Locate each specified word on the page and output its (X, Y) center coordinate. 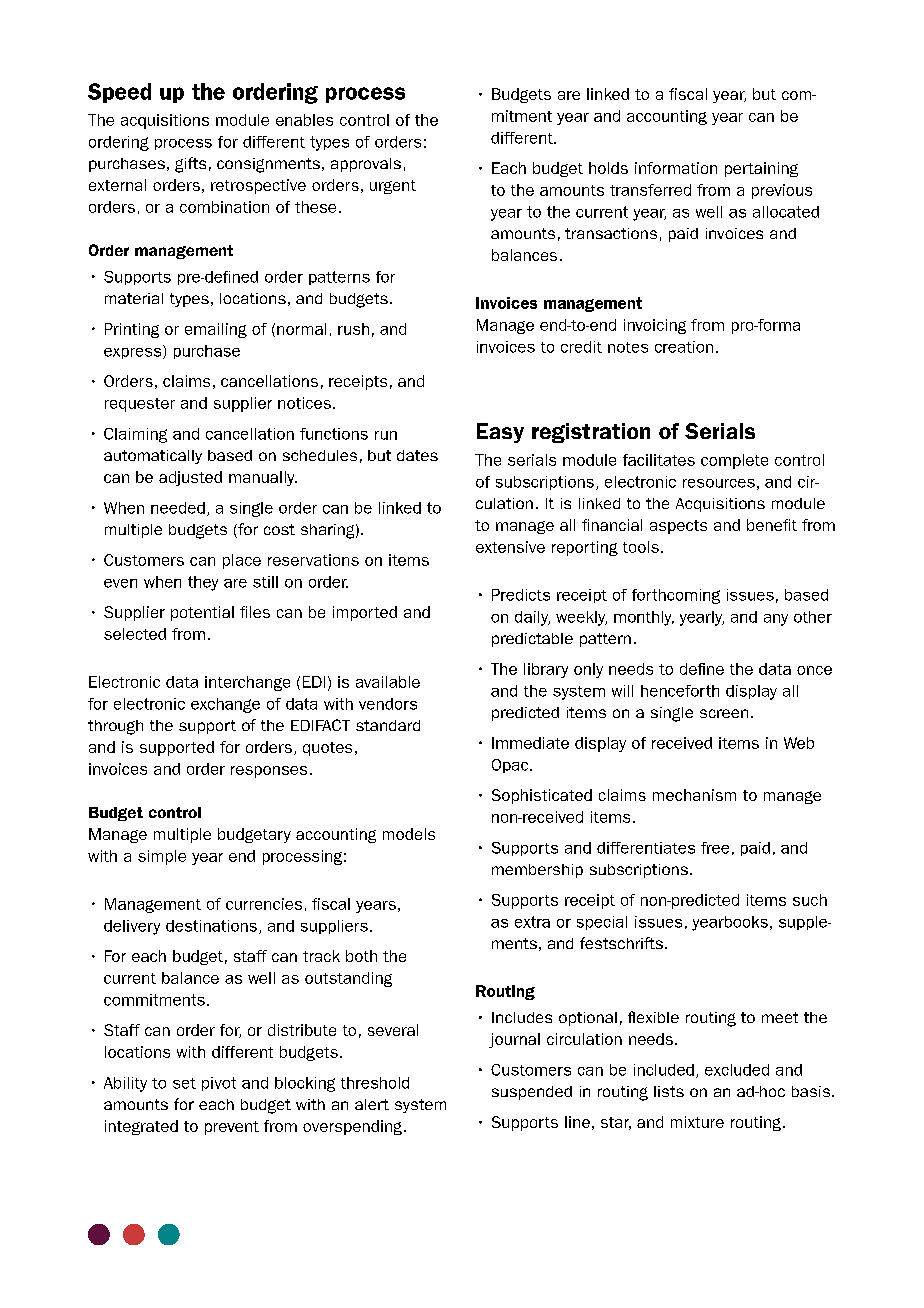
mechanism (694, 795)
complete (734, 461)
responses (269, 772)
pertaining (761, 169)
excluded (737, 1070)
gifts (190, 165)
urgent (393, 187)
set (184, 1083)
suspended (532, 1093)
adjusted (190, 478)
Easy (500, 433)
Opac (511, 766)
